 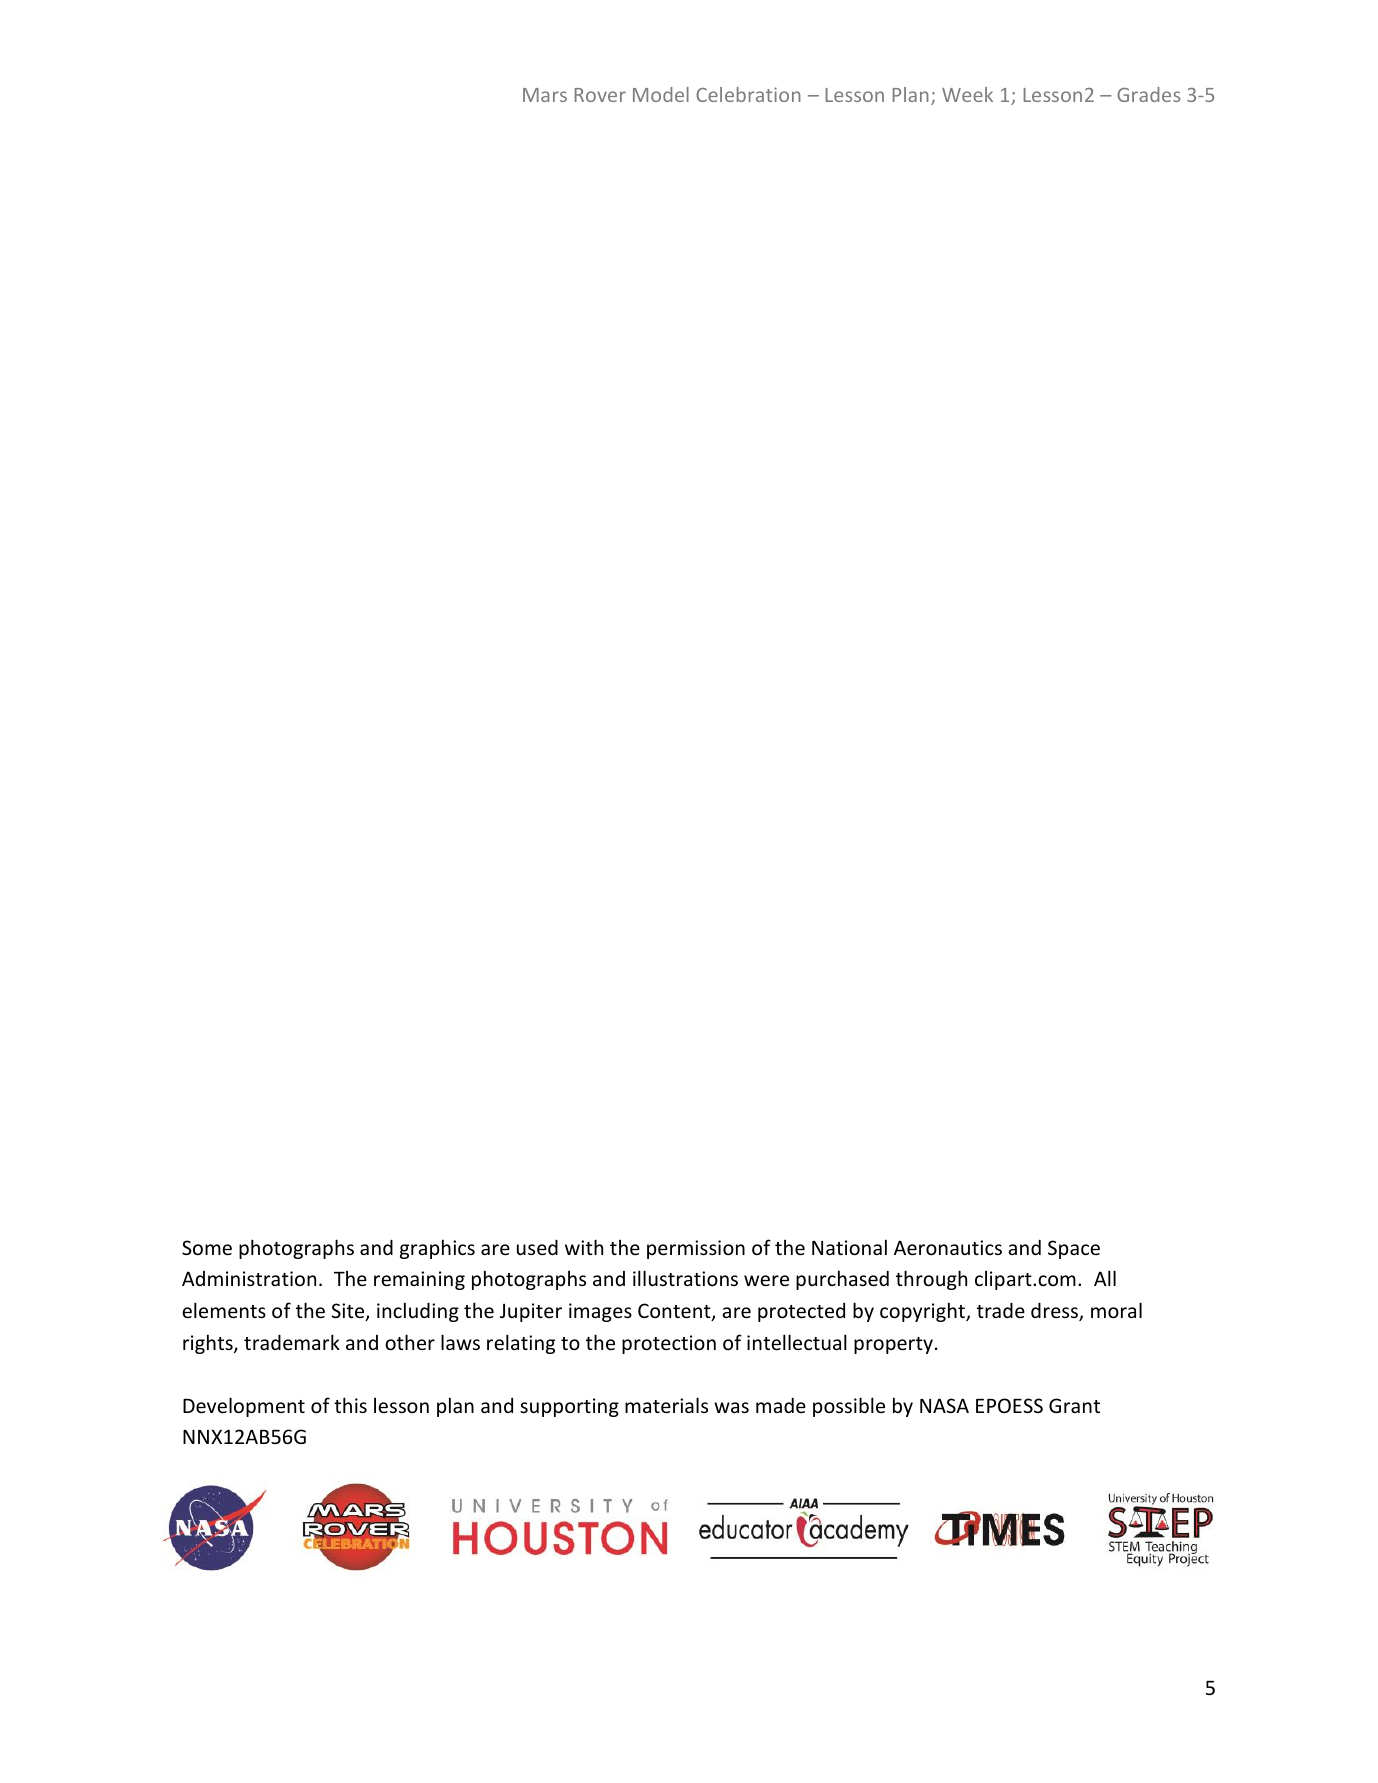 I want to click on Grades, so click(x=1148, y=94).
